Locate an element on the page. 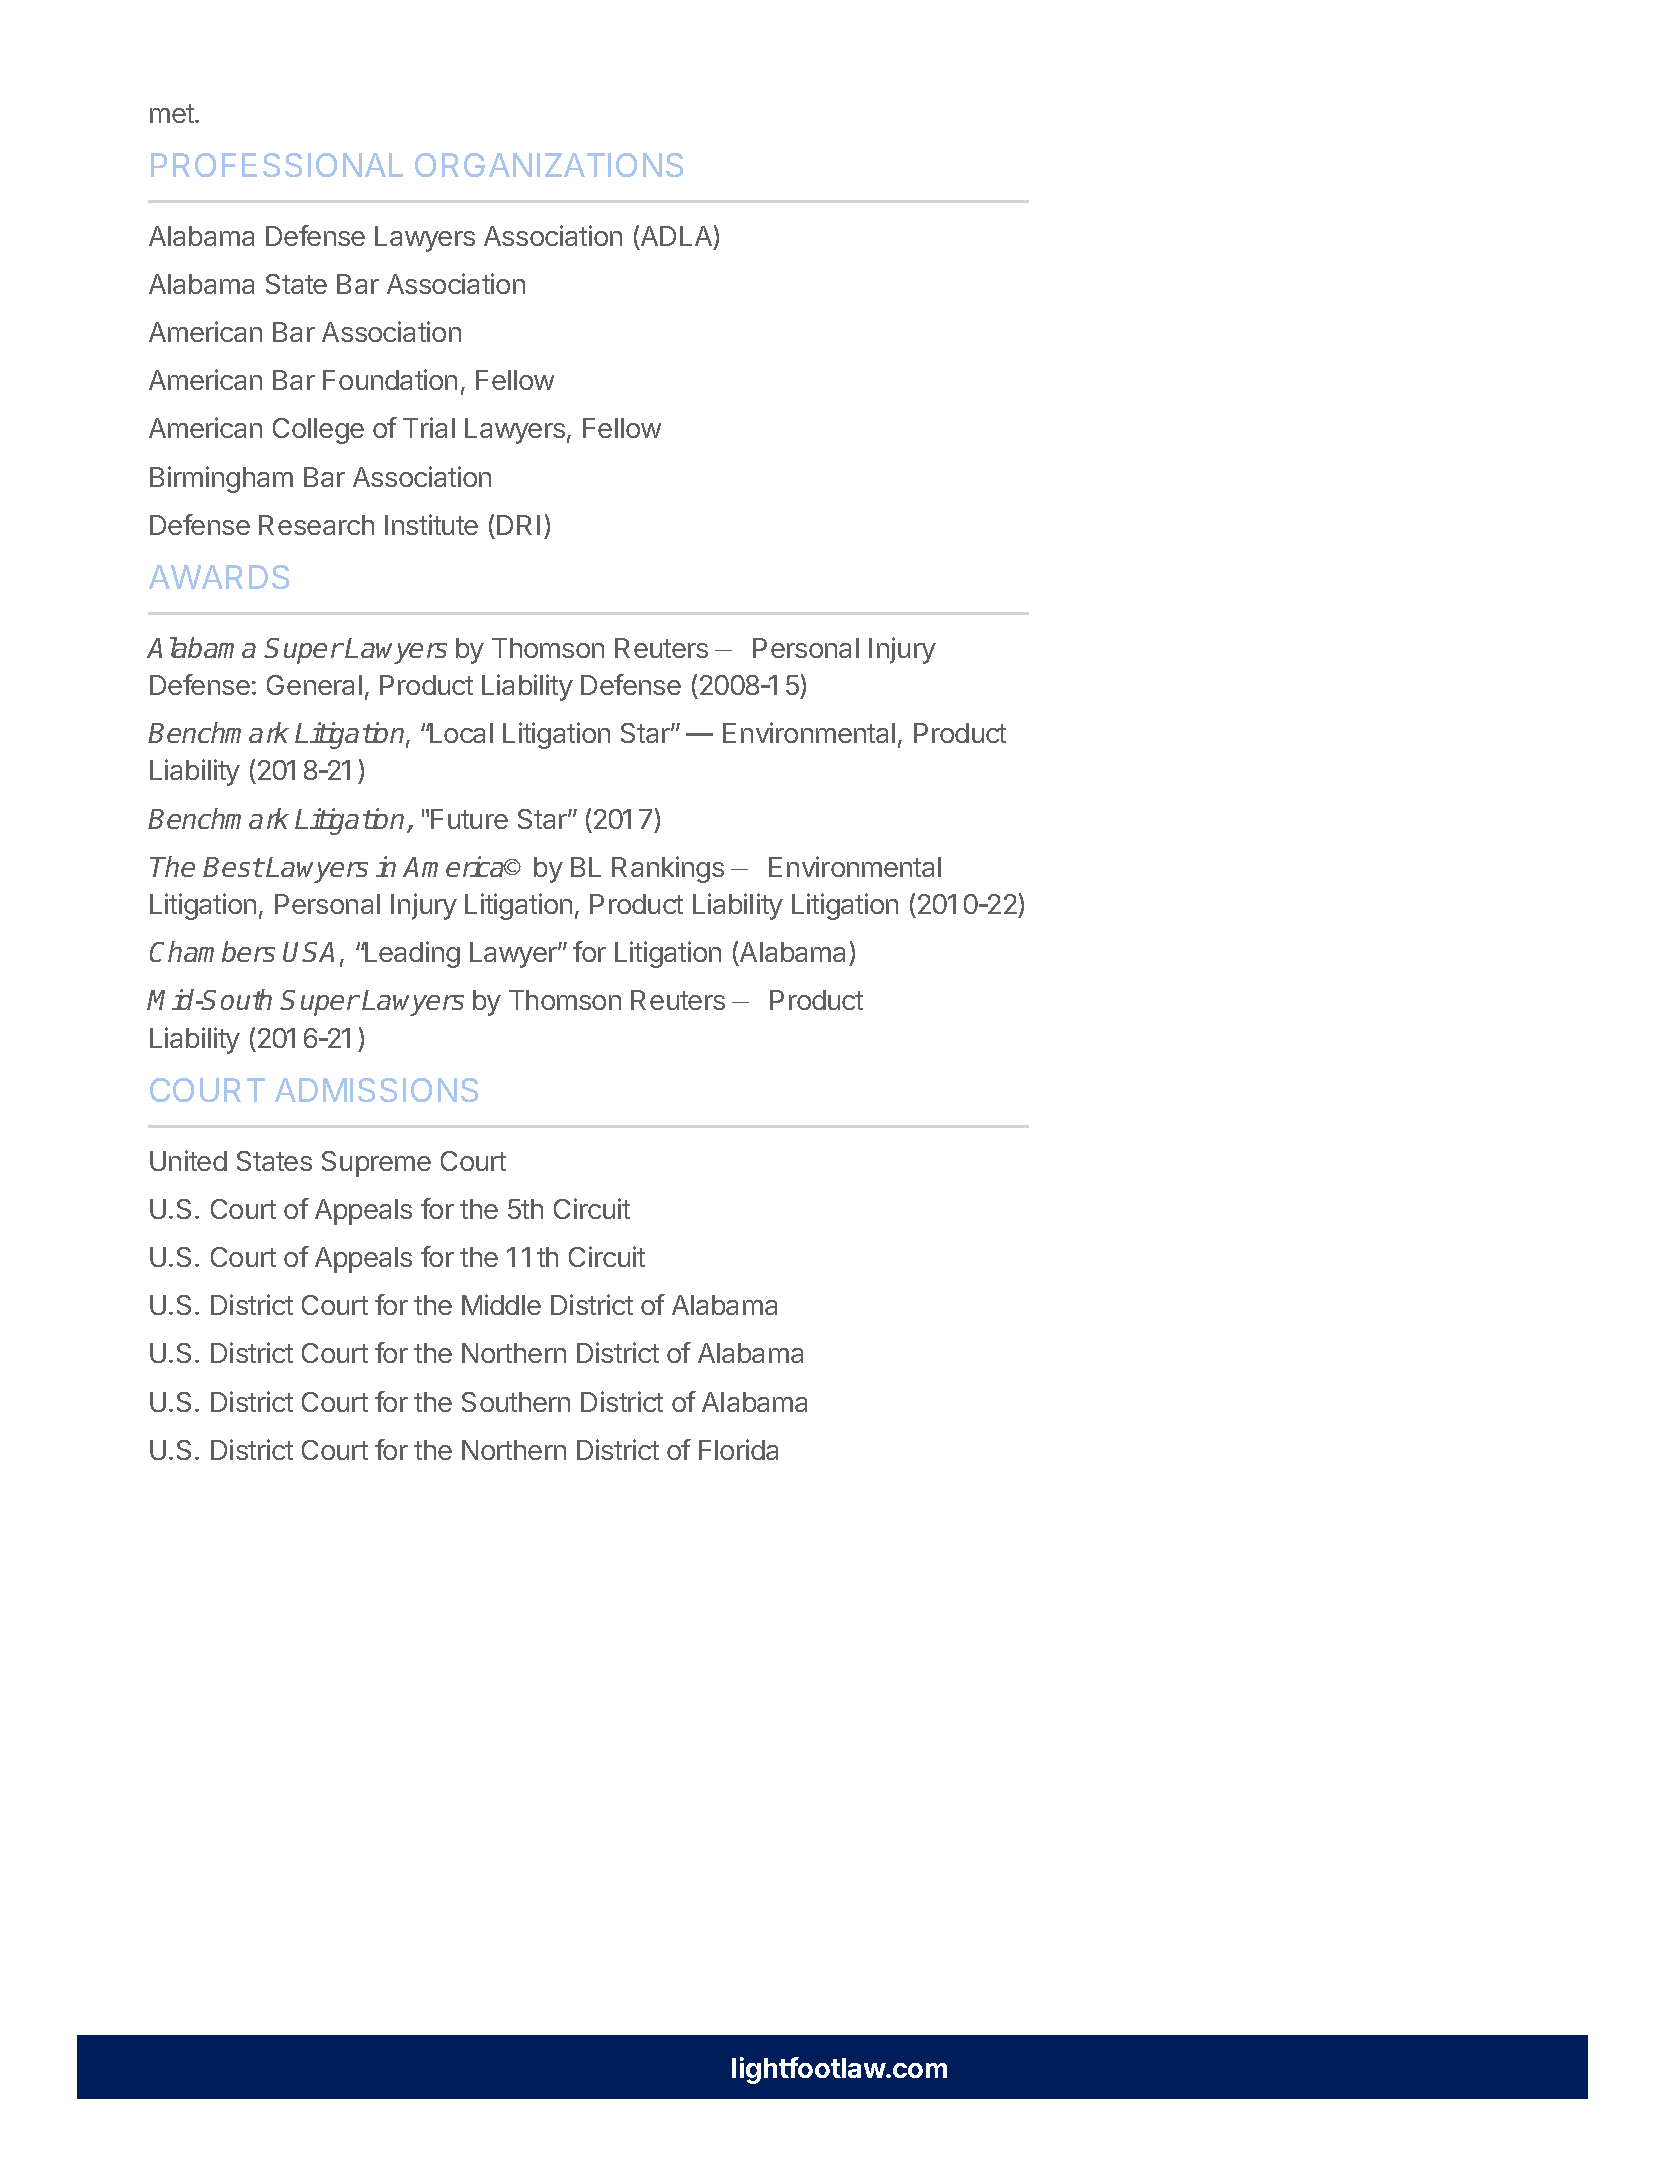 This page has width=1679, height=2173. Rankings is located at coordinates (668, 869).
